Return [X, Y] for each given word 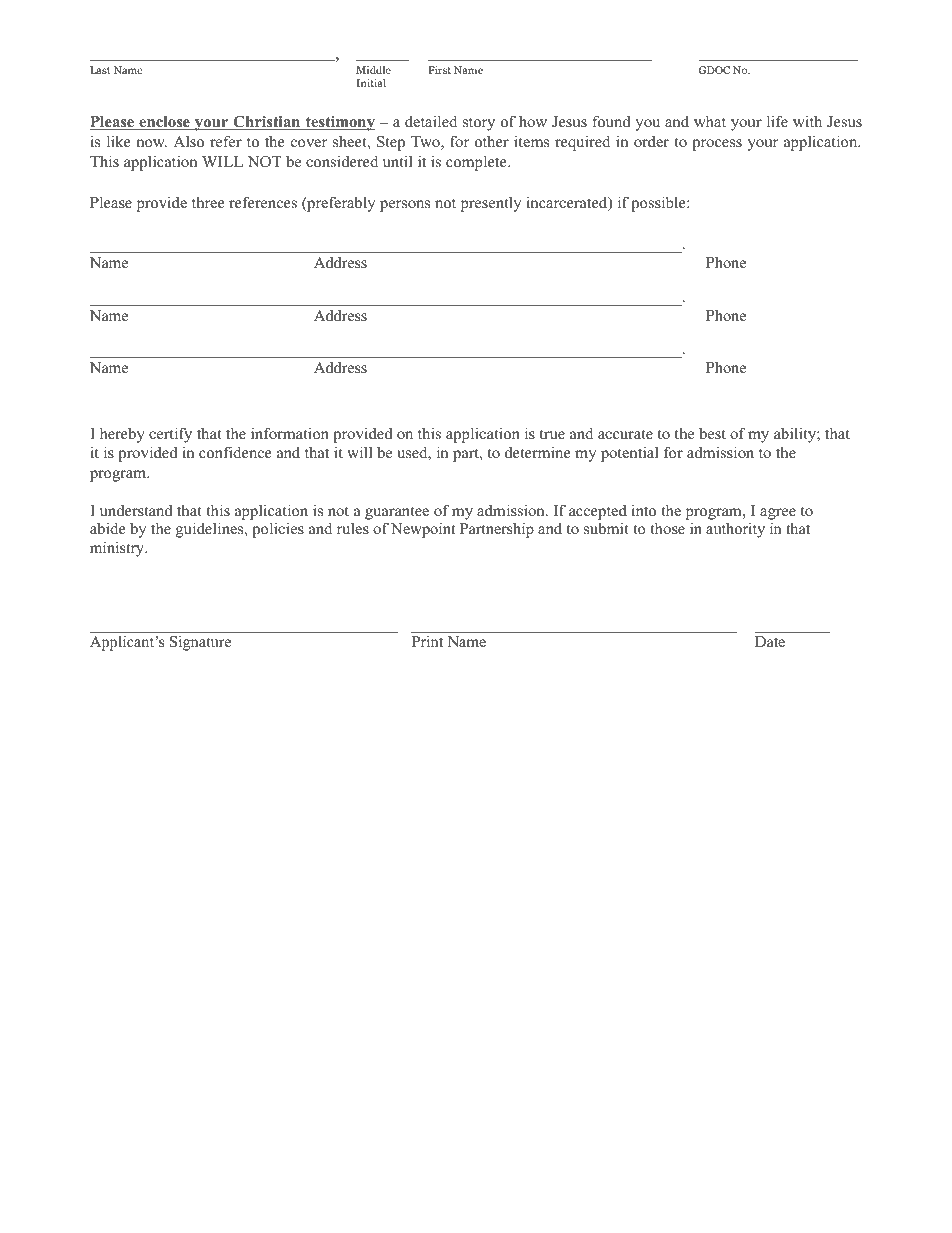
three [208, 202]
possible [659, 204]
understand [136, 510]
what [710, 121]
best [712, 433]
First [439, 70]
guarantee [397, 513]
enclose [164, 123]
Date [770, 641]
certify [170, 435]
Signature [200, 643]
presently [491, 204]
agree [778, 514]
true [552, 434]
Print [427, 641]
